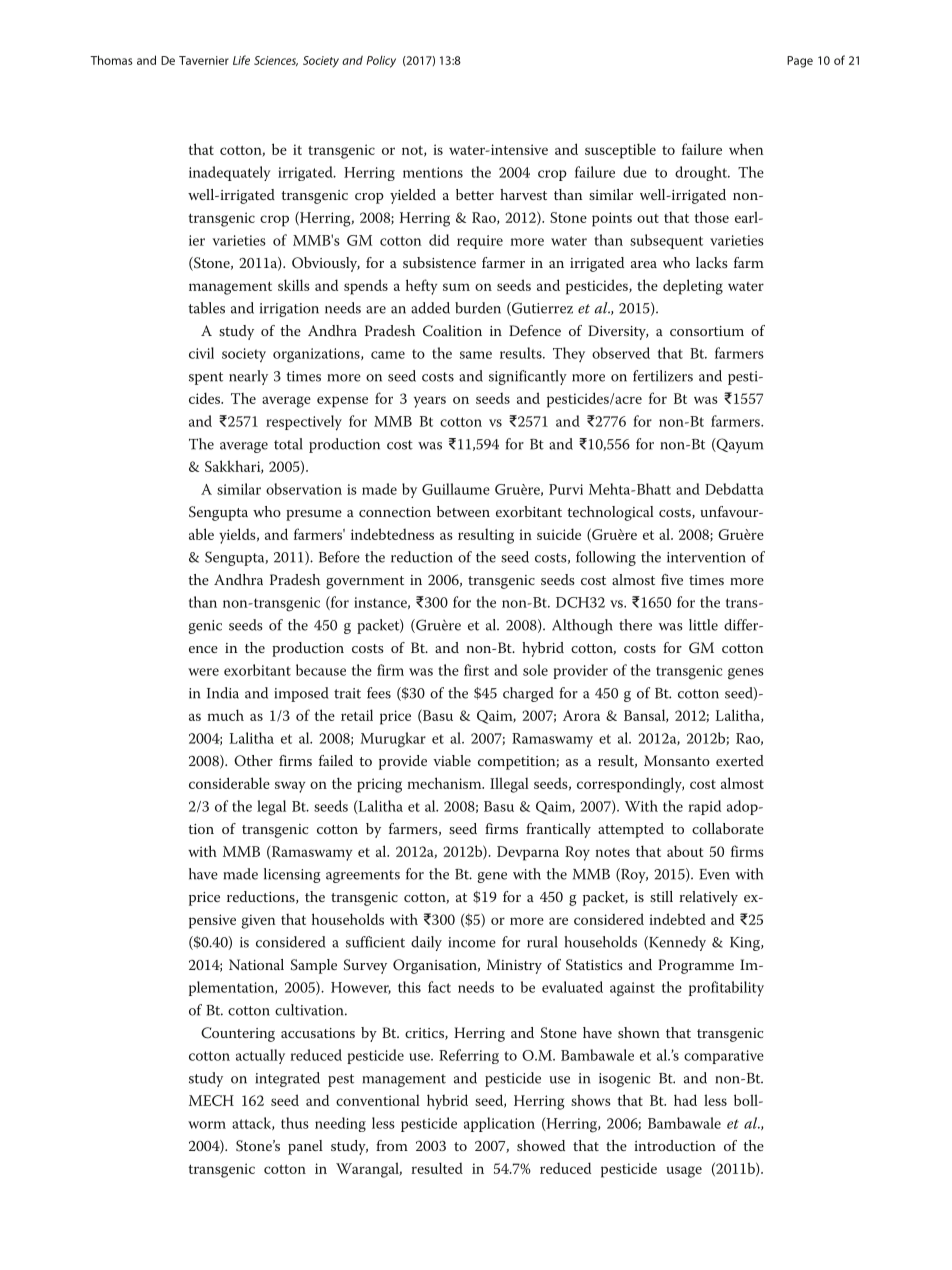 This screenshot has height=1270, width=952. Describe the element at coordinates (381, 61) in the screenshot. I see `Policy` at that location.
